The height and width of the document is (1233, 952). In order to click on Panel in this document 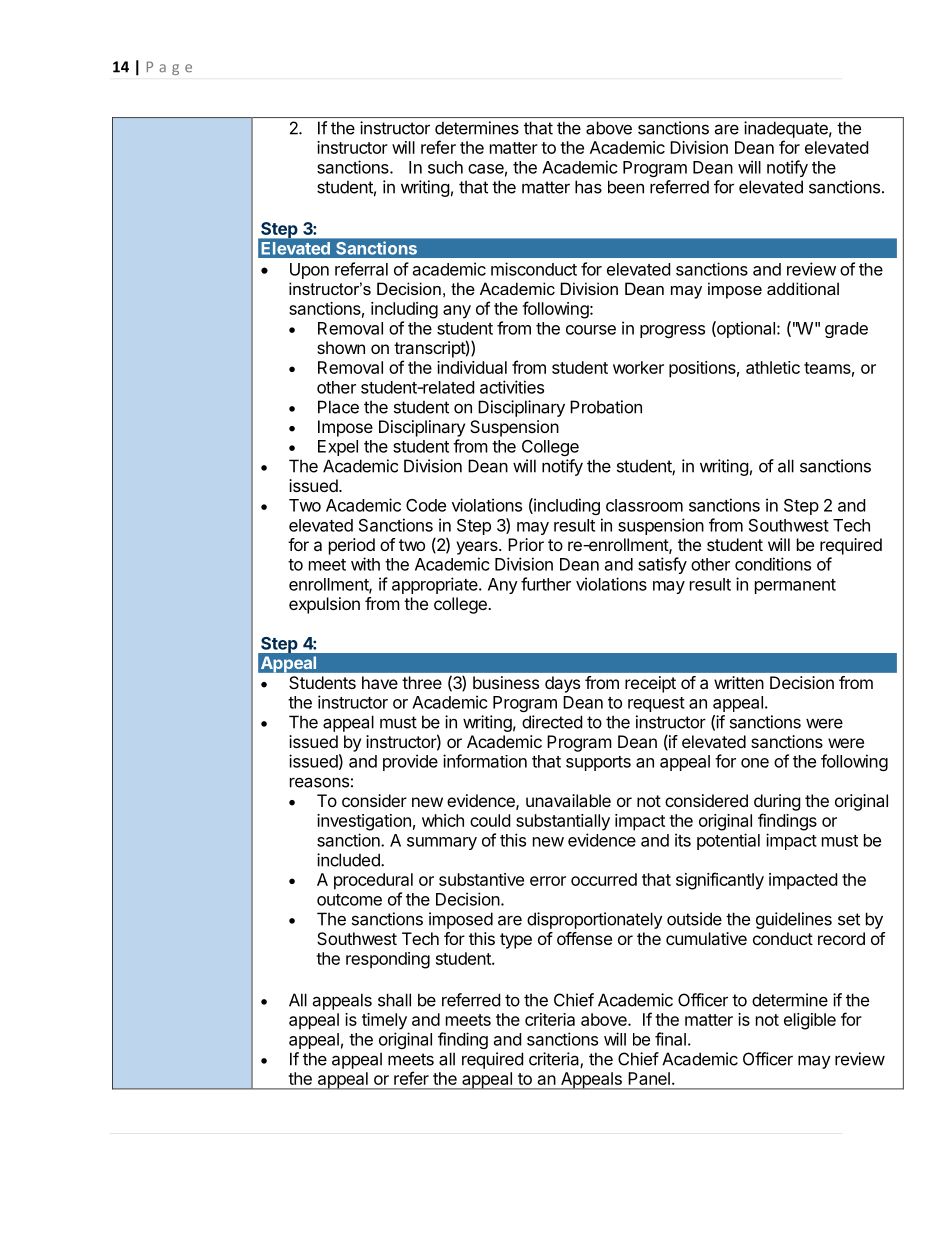, I will do `click(649, 1078)`.
